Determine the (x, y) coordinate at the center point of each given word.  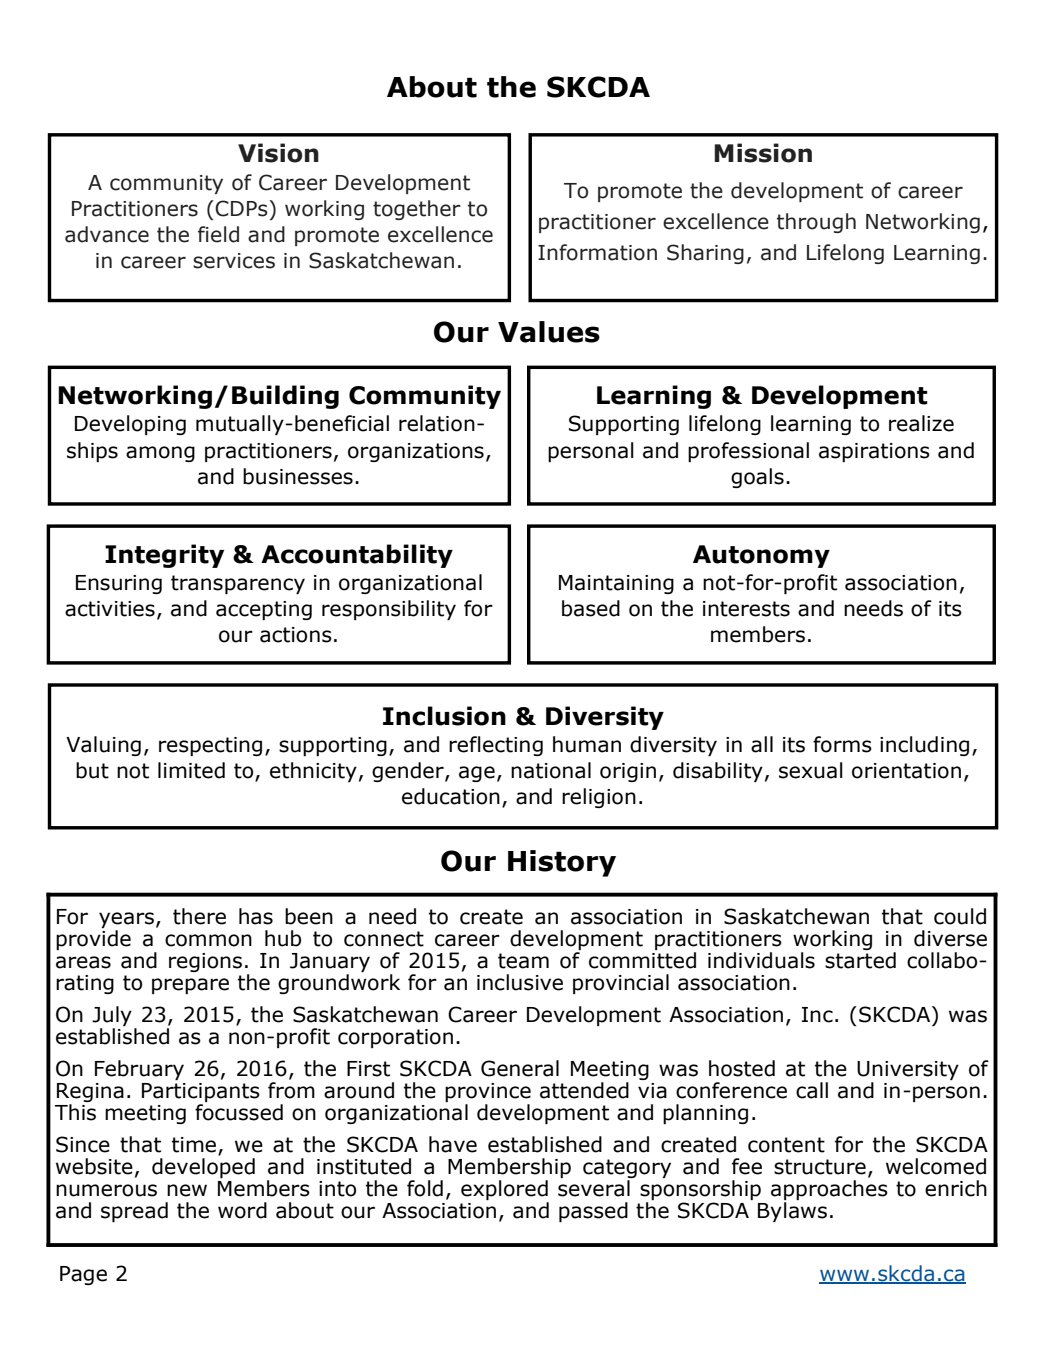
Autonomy (761, 556)
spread (134, 1212)
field (218, 234)
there (199, 916)
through (816, 223)
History (562, 863)
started (860, 960)
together (417, 210)
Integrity (164, 556)
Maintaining (616, 584)
